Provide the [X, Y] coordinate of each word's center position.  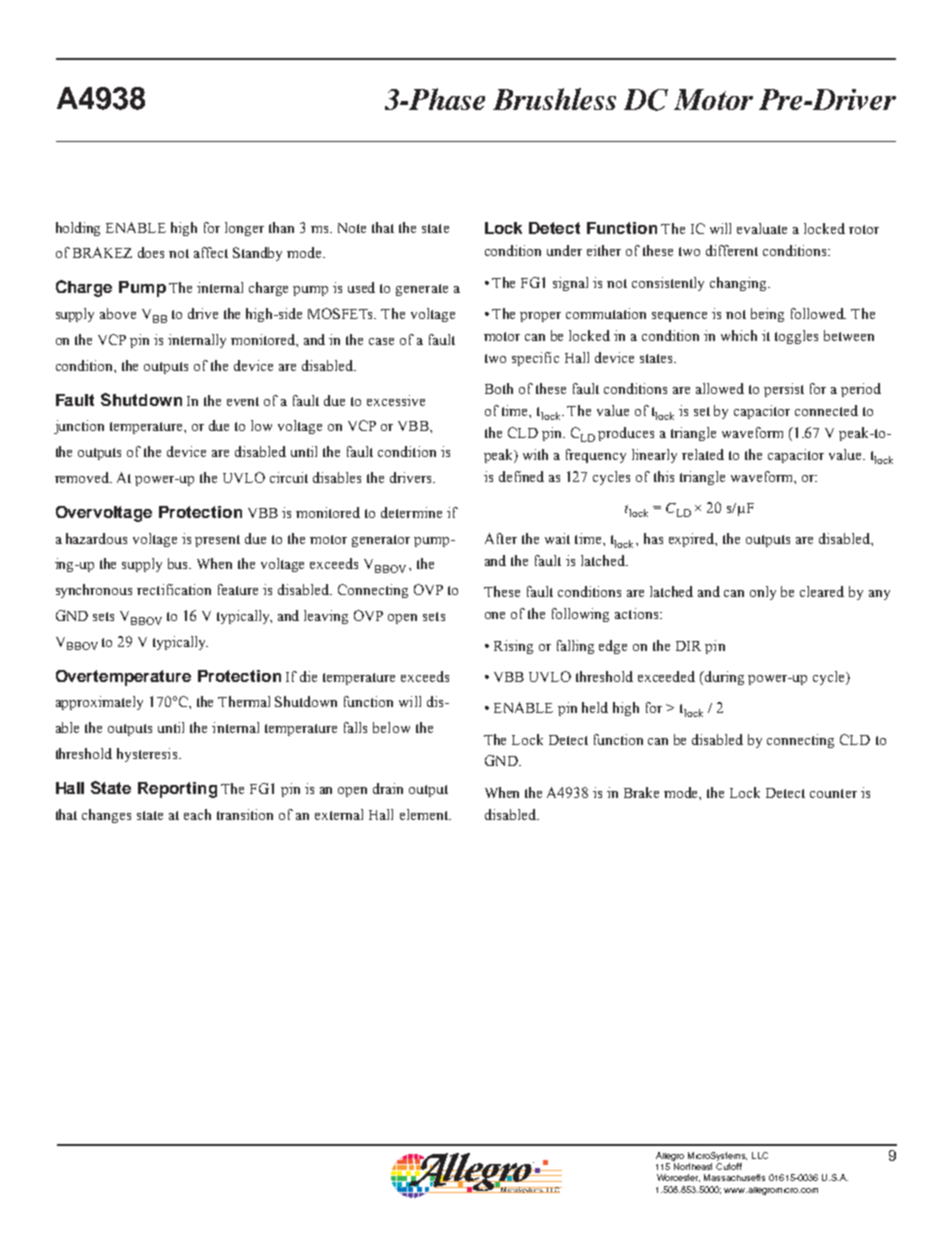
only [763, 593]
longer [244, 229]
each [197, 814]
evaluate [762, 228]
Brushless [554, 99]
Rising [513, 647]
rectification [174, 589]
